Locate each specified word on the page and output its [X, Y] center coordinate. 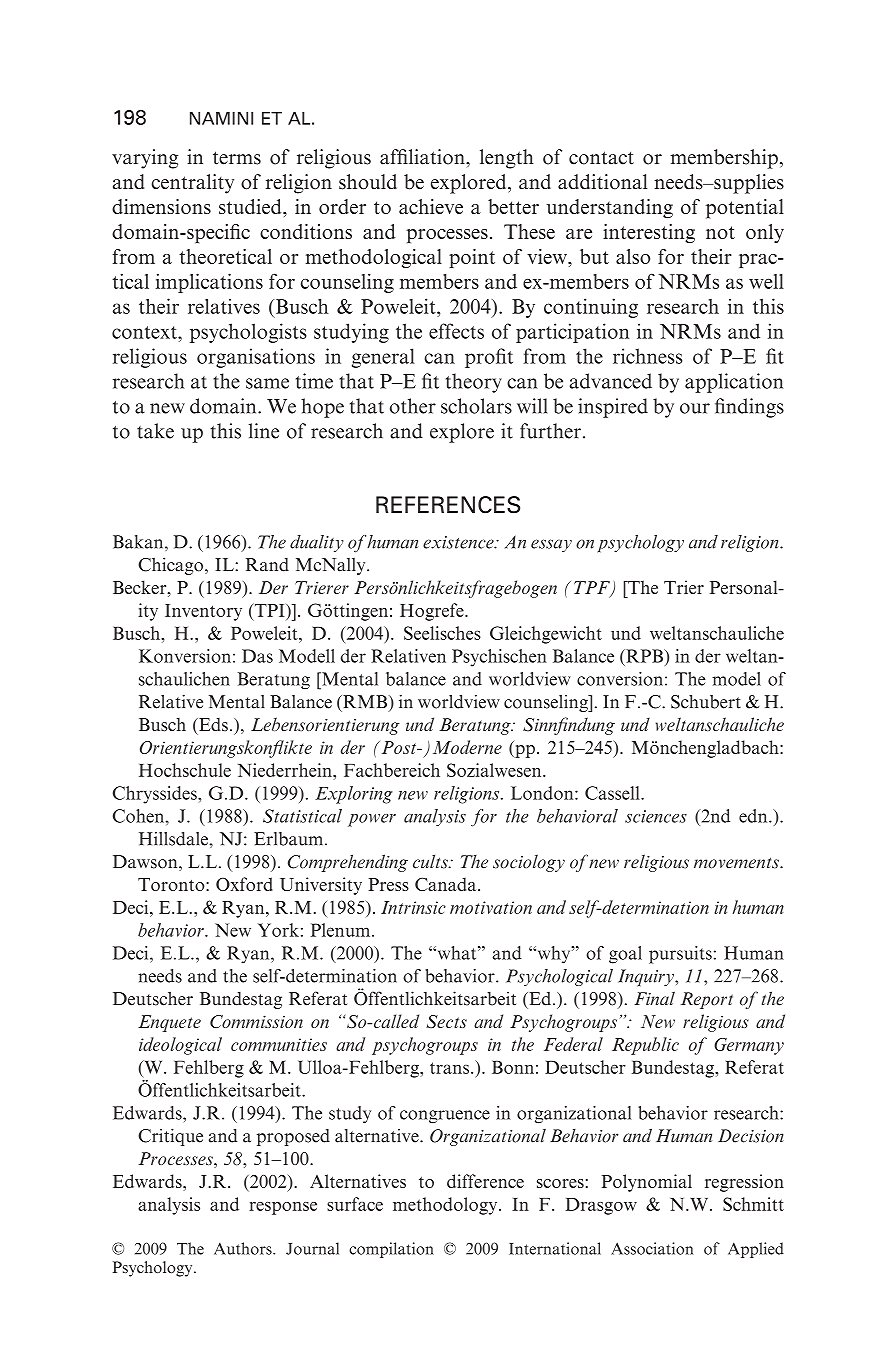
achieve [431, 206]
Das [257, 656]
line [264, 431]
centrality [192, 184]
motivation [491, 907]
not [720, 232]
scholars [476, 406]
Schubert [706, 702]
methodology [446, 1206]
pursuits [680, 955]
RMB [365, 703]
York [278, 930]
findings [749, 408]
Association [652, 1248]
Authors [244, 1248]
